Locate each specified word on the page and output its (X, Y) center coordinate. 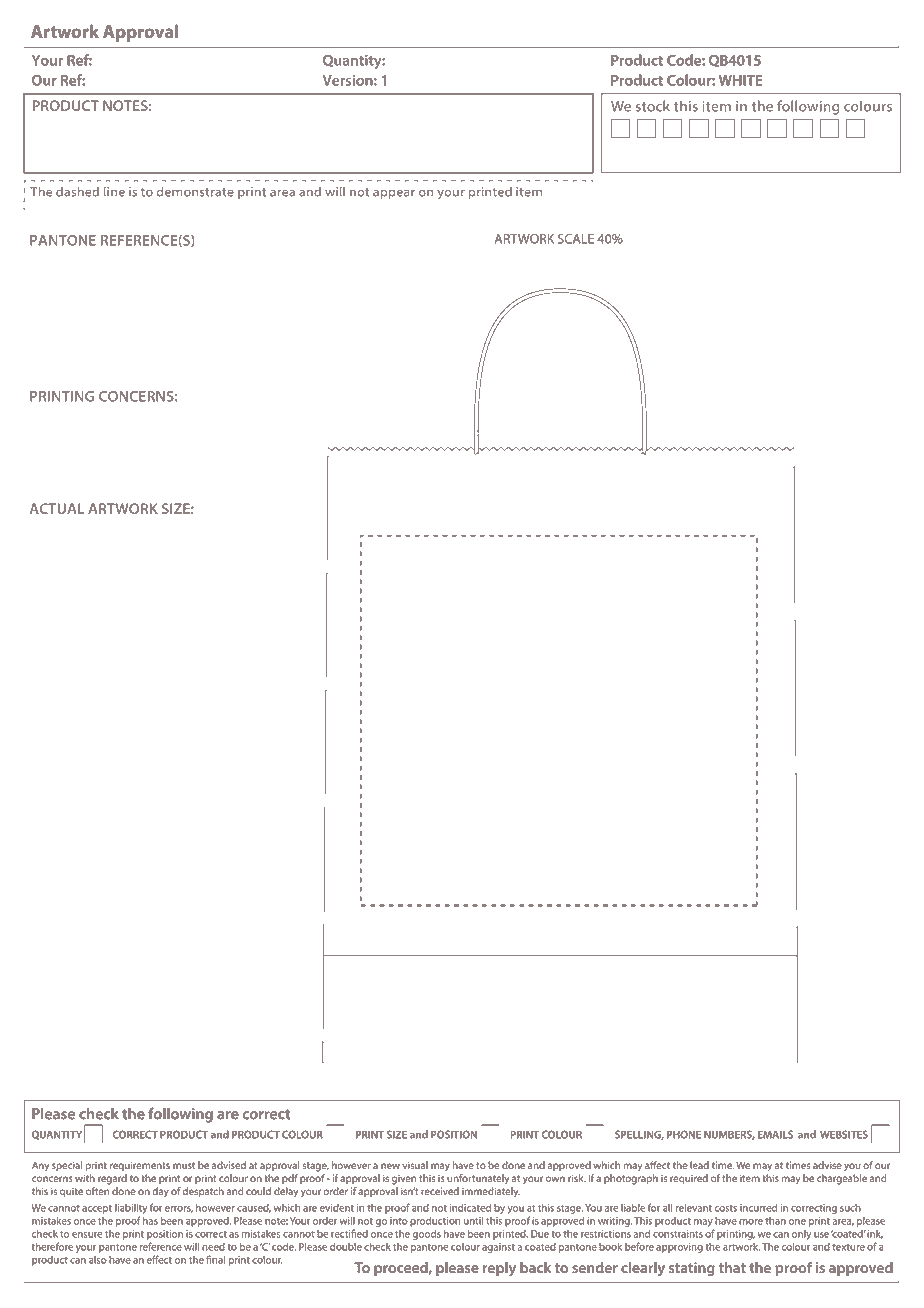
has (150, 1221)
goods (426, 1235)
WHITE (741, 80)
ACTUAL (57, 508)
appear (394, 194)
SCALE (576, 239)
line (114, 191)
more (751, 1222)
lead (699, 1165)
